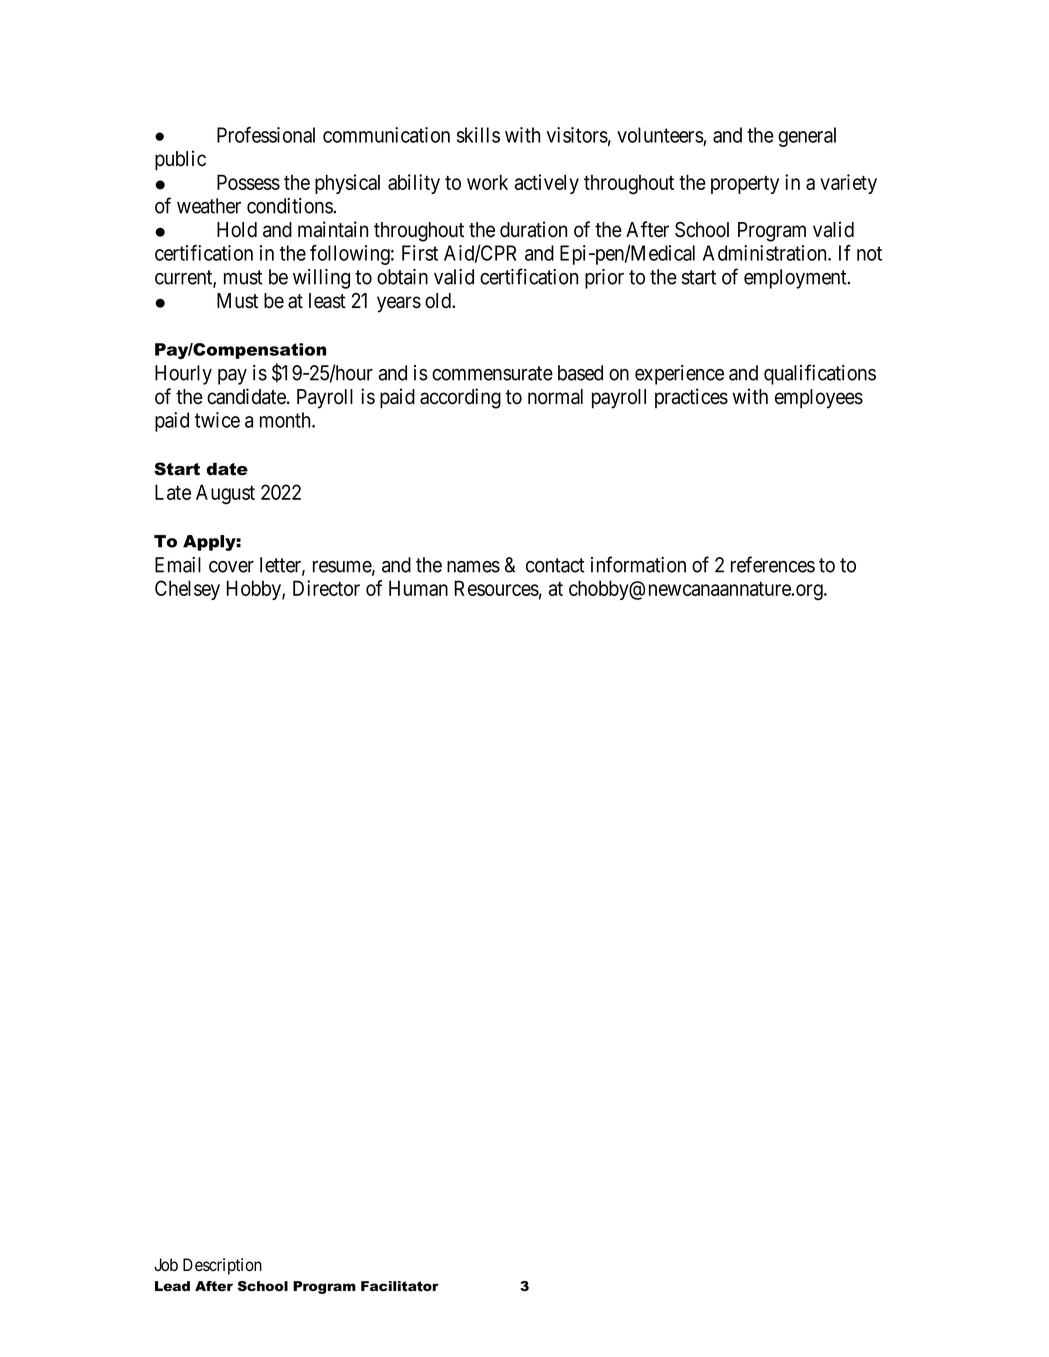  What do you see at coordinates (326, 588) in the page?
I see `Director` at bounding box center [326, 588].
